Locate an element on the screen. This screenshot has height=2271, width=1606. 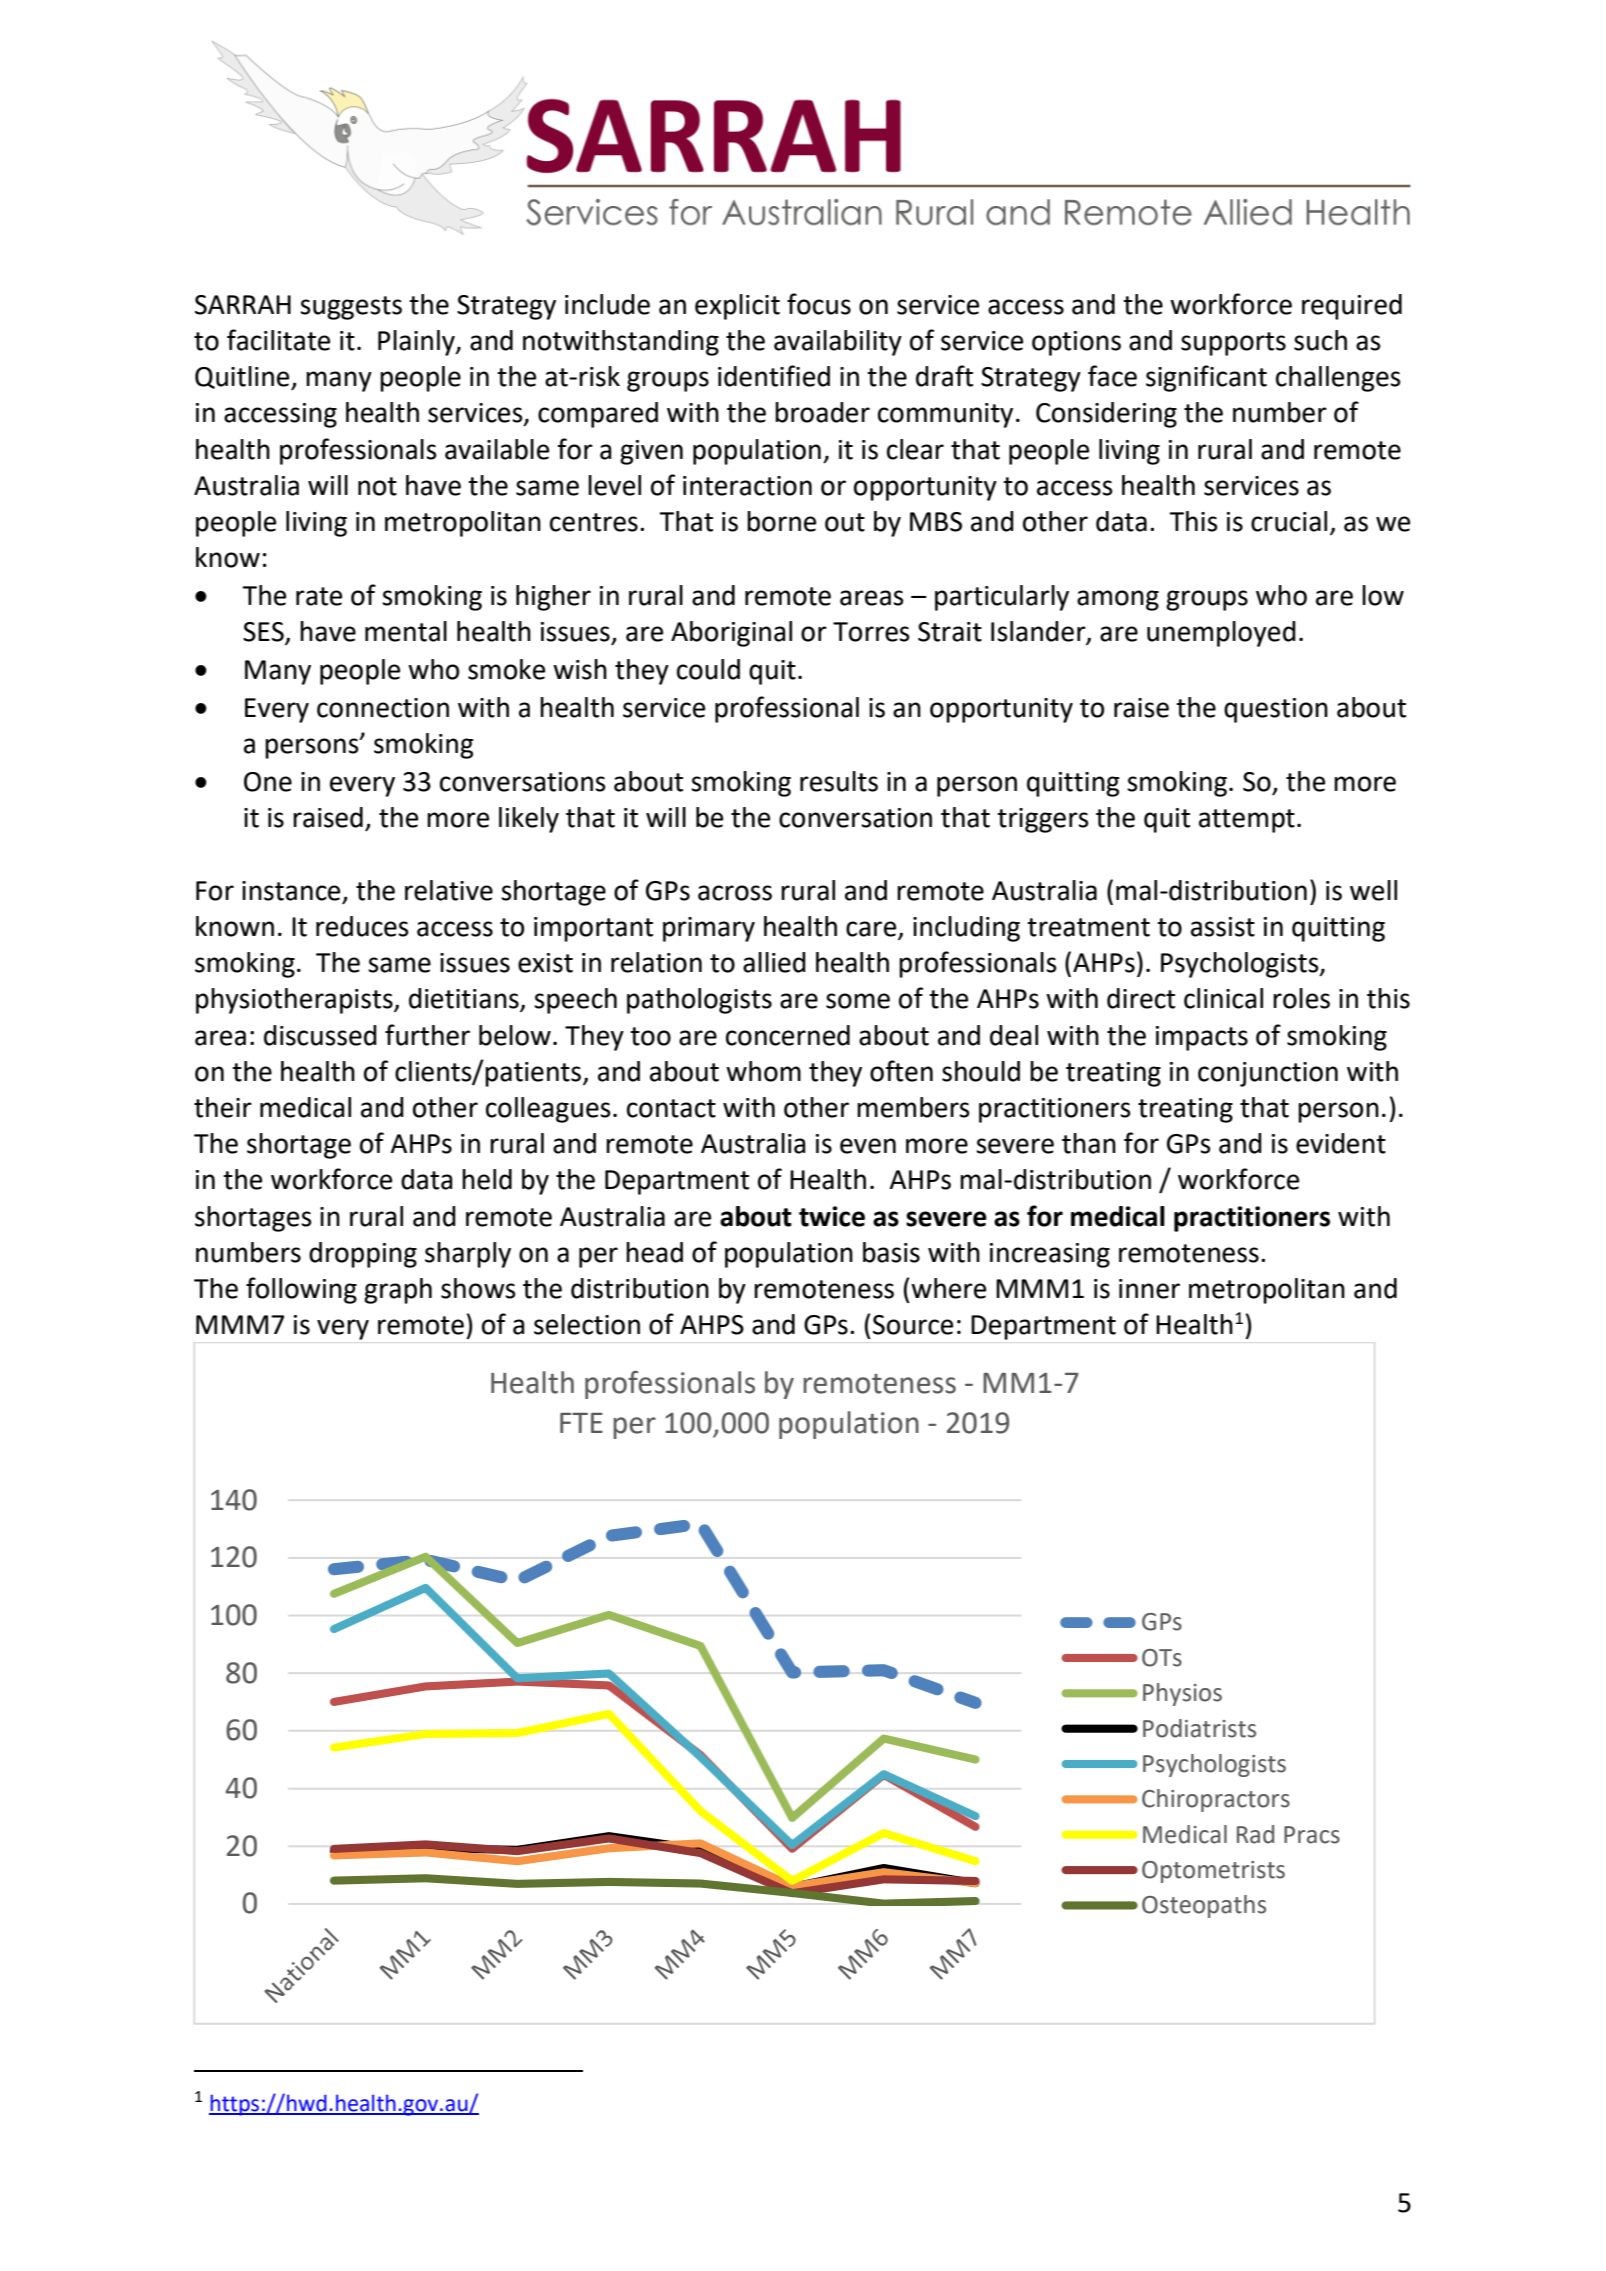
conjunction is located at coordinates (1268, 1074).
